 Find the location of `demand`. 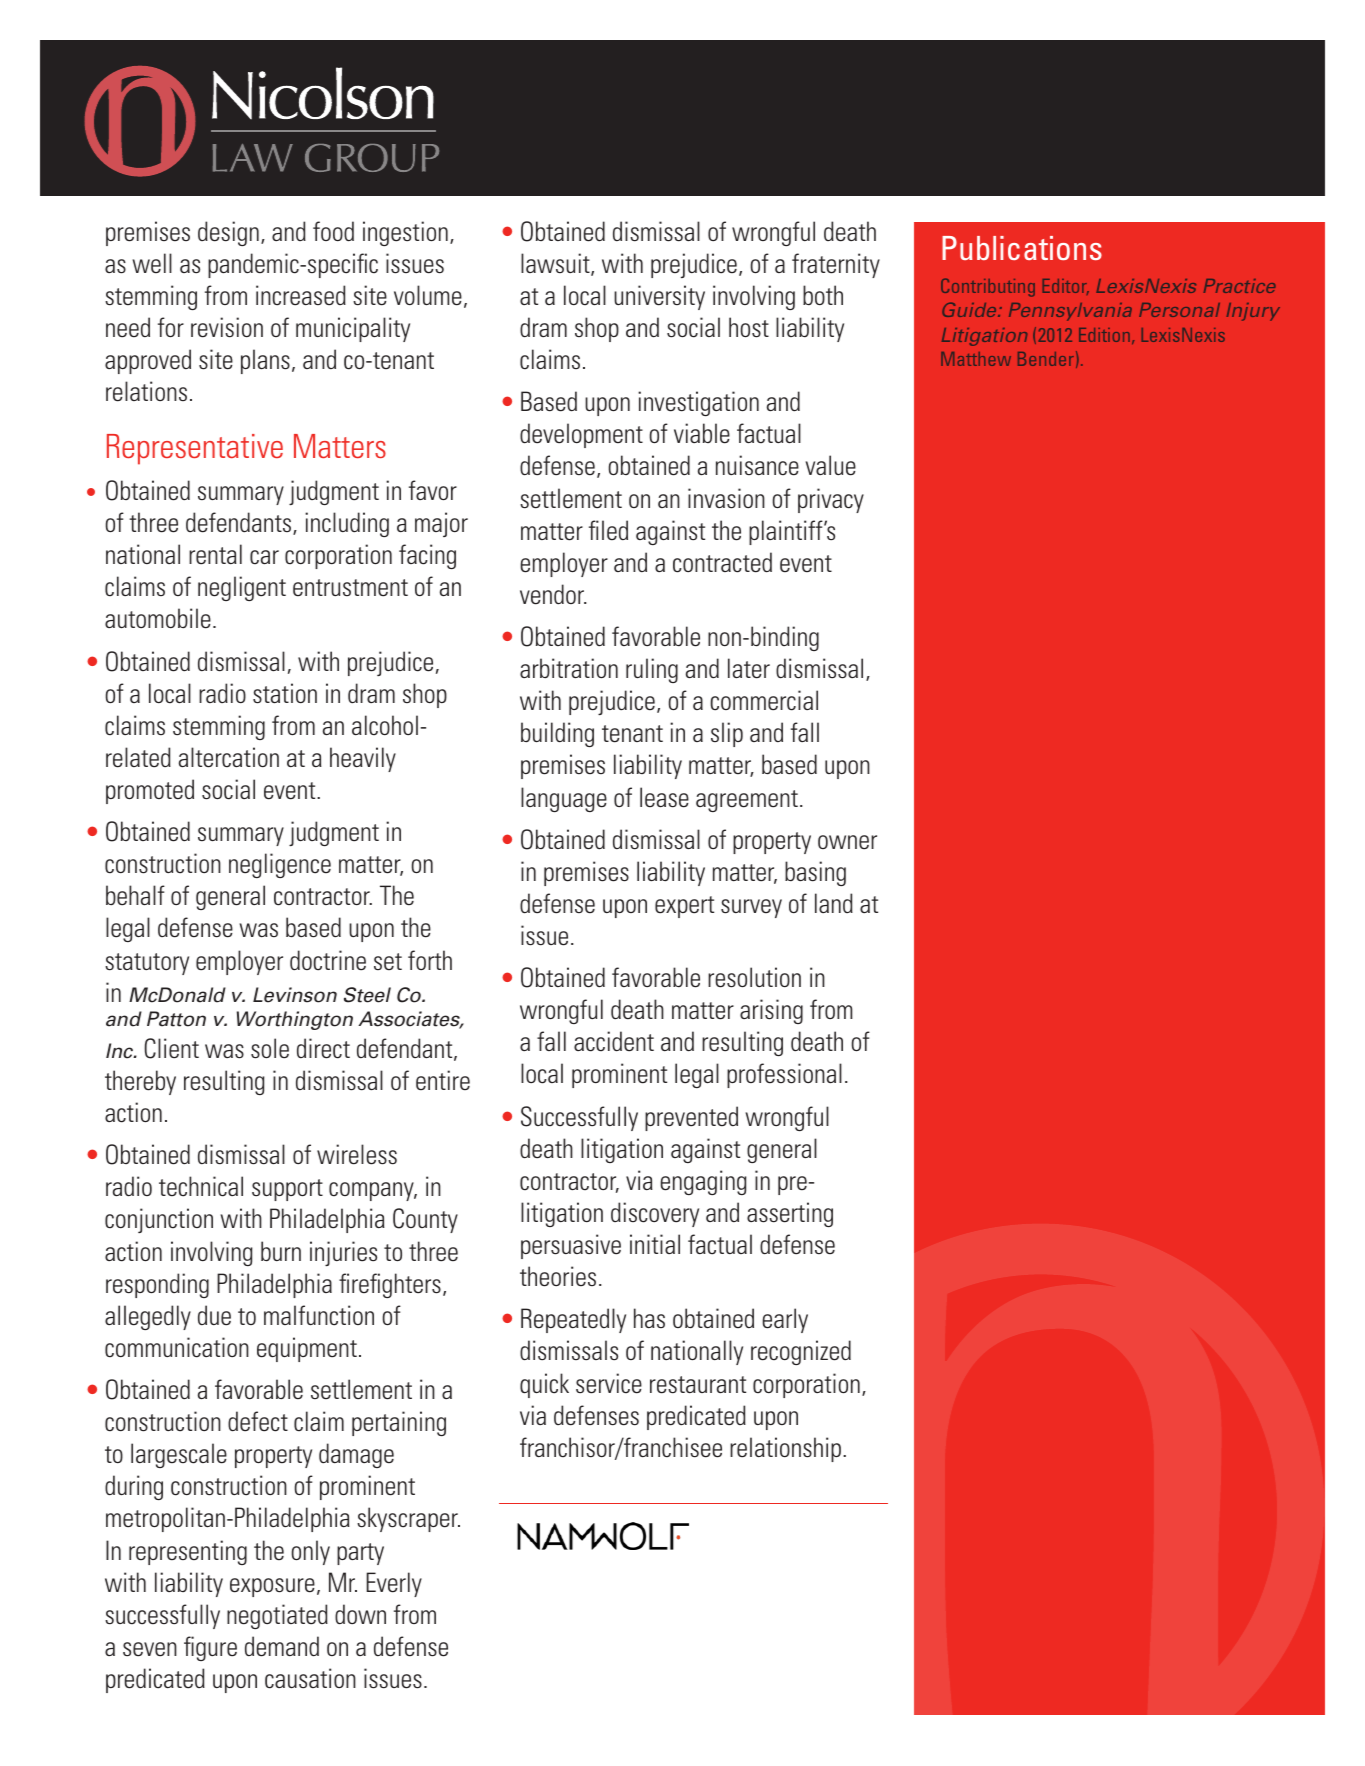

demand is located at coordinates (282, 1646).
